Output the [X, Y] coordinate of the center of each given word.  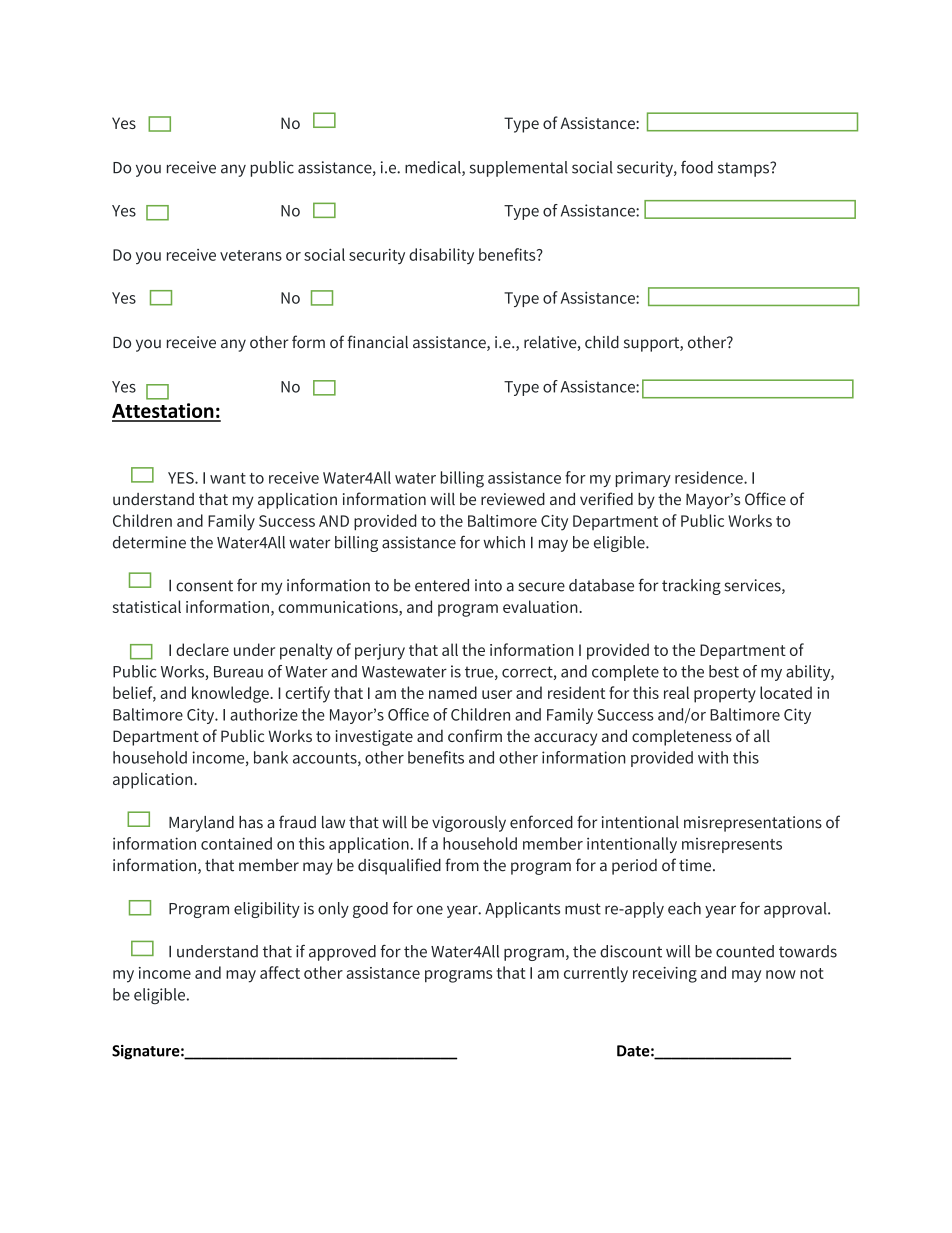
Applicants [522, 910]
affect [280, 972]
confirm [475, 735]
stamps [744, 169]
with [713, 757]
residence [710, 477]
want [228, 478]
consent [204, 586]
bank [271, 757]
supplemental [519, 169]
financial [377, 342]
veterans [251, 255]
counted [745, 951]
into [488, 585]
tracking [691, 587]
